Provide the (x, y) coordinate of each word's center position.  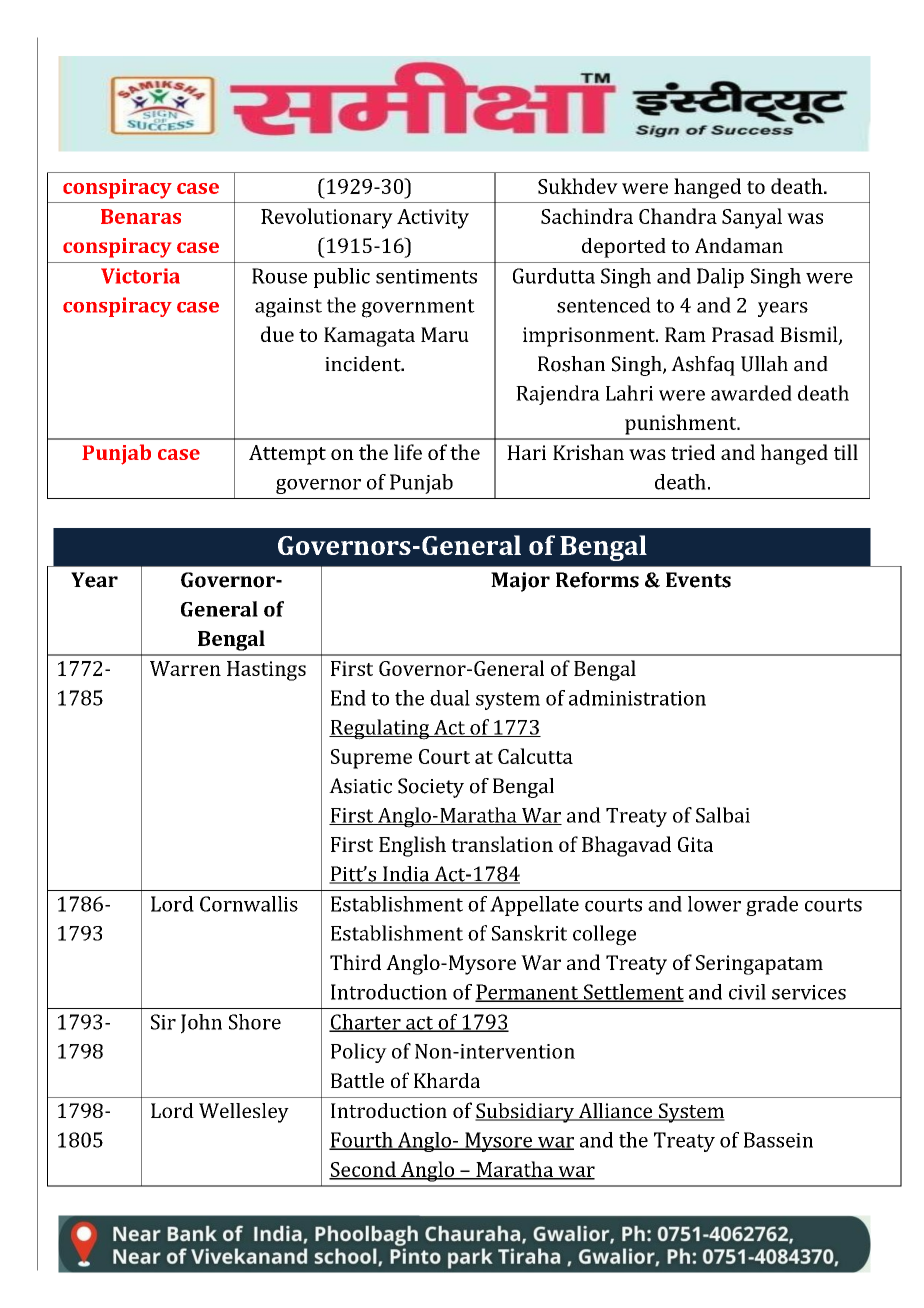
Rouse (279, 276)
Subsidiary (526, 1113)
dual (450, 698)
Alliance (615, 1112)
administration (637, 698)
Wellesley (244, 1113)
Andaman (739, 245)
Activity (433, 219)
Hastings (266, 671)
